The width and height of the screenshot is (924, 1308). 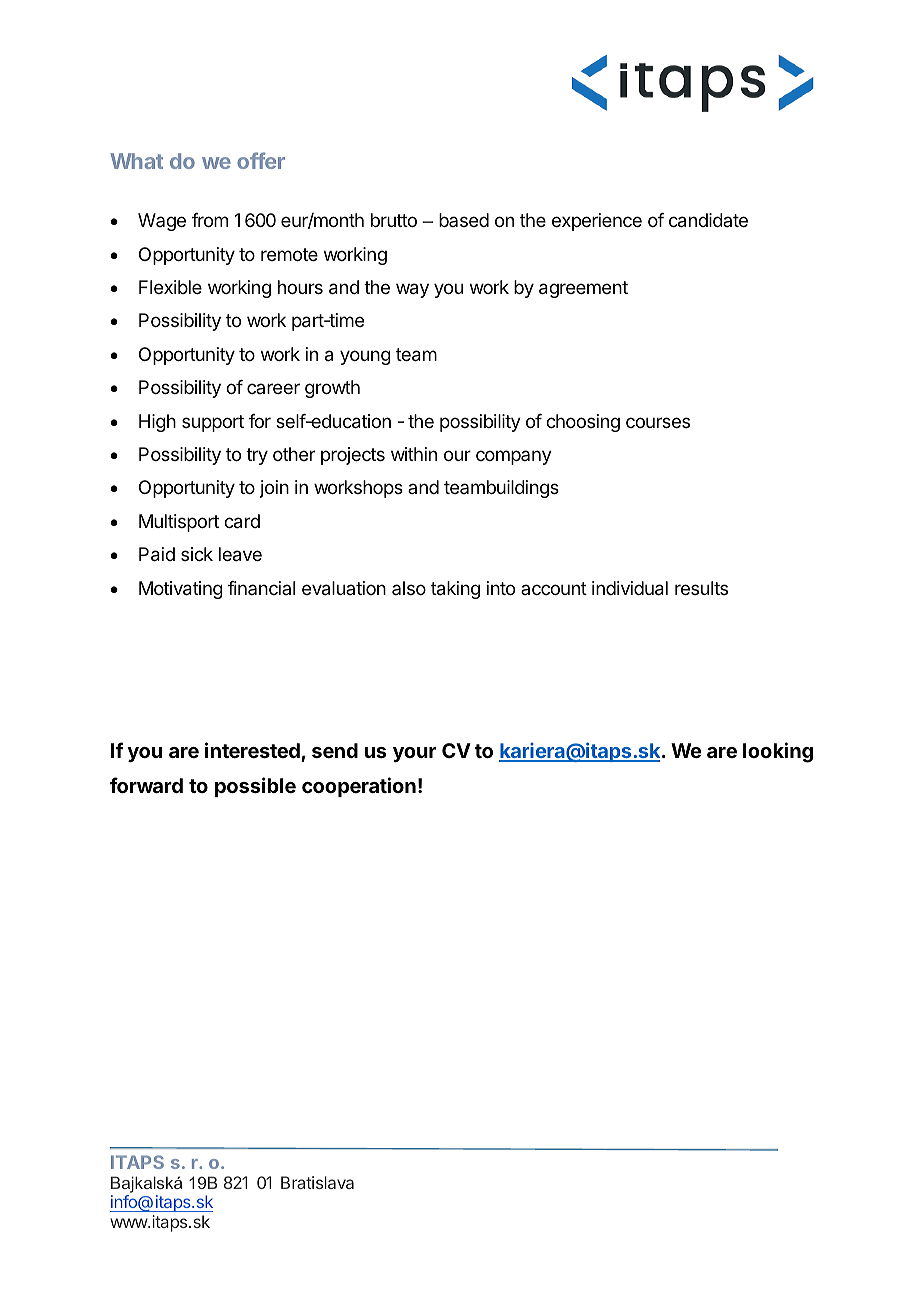 What do you see at coordinates (317, 1182) in the screenshot?
I see `Bratislava` at bounding box center [317, 1182].
